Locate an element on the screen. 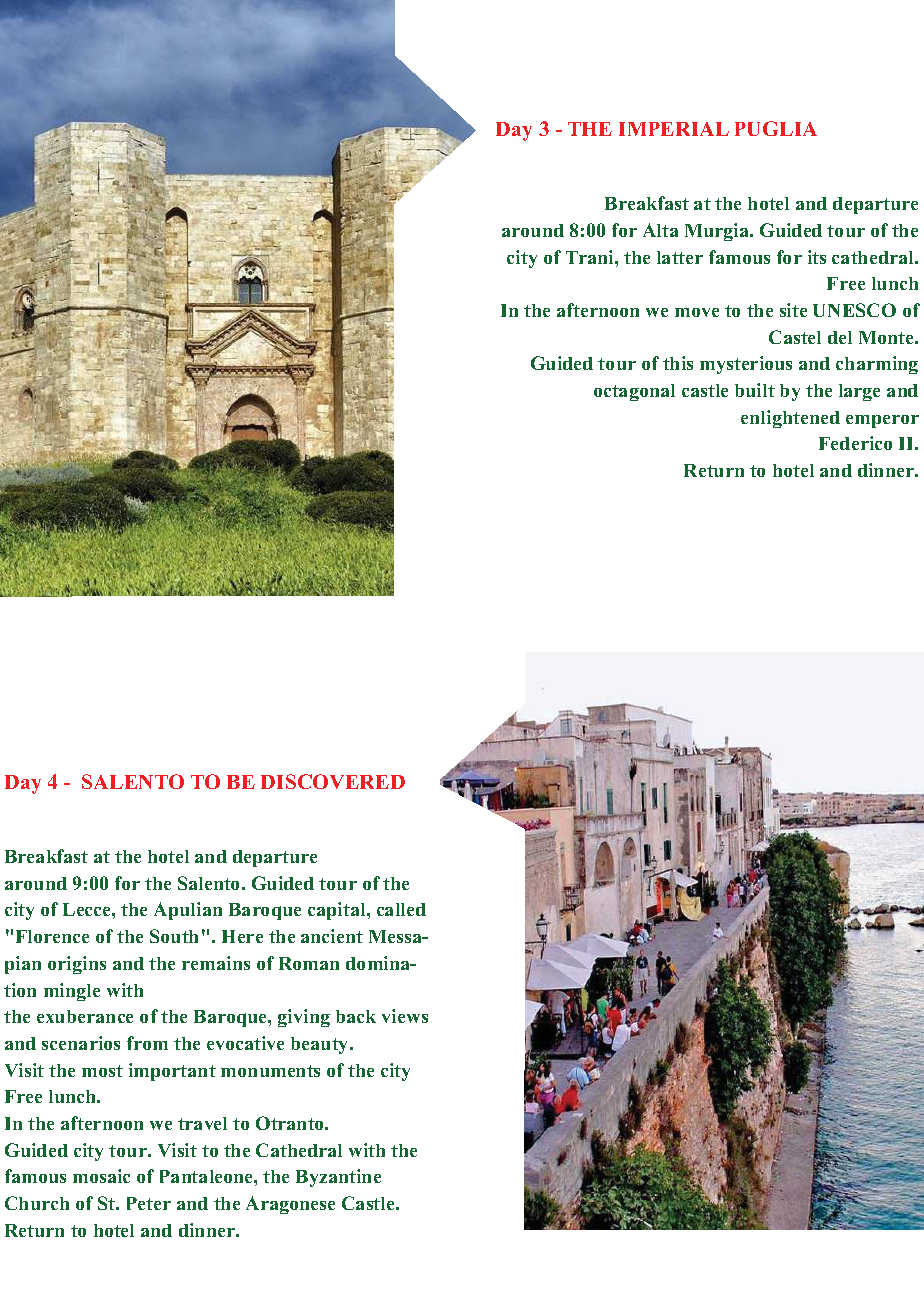  IMPERIAL is located at coordinates (674, 129).
